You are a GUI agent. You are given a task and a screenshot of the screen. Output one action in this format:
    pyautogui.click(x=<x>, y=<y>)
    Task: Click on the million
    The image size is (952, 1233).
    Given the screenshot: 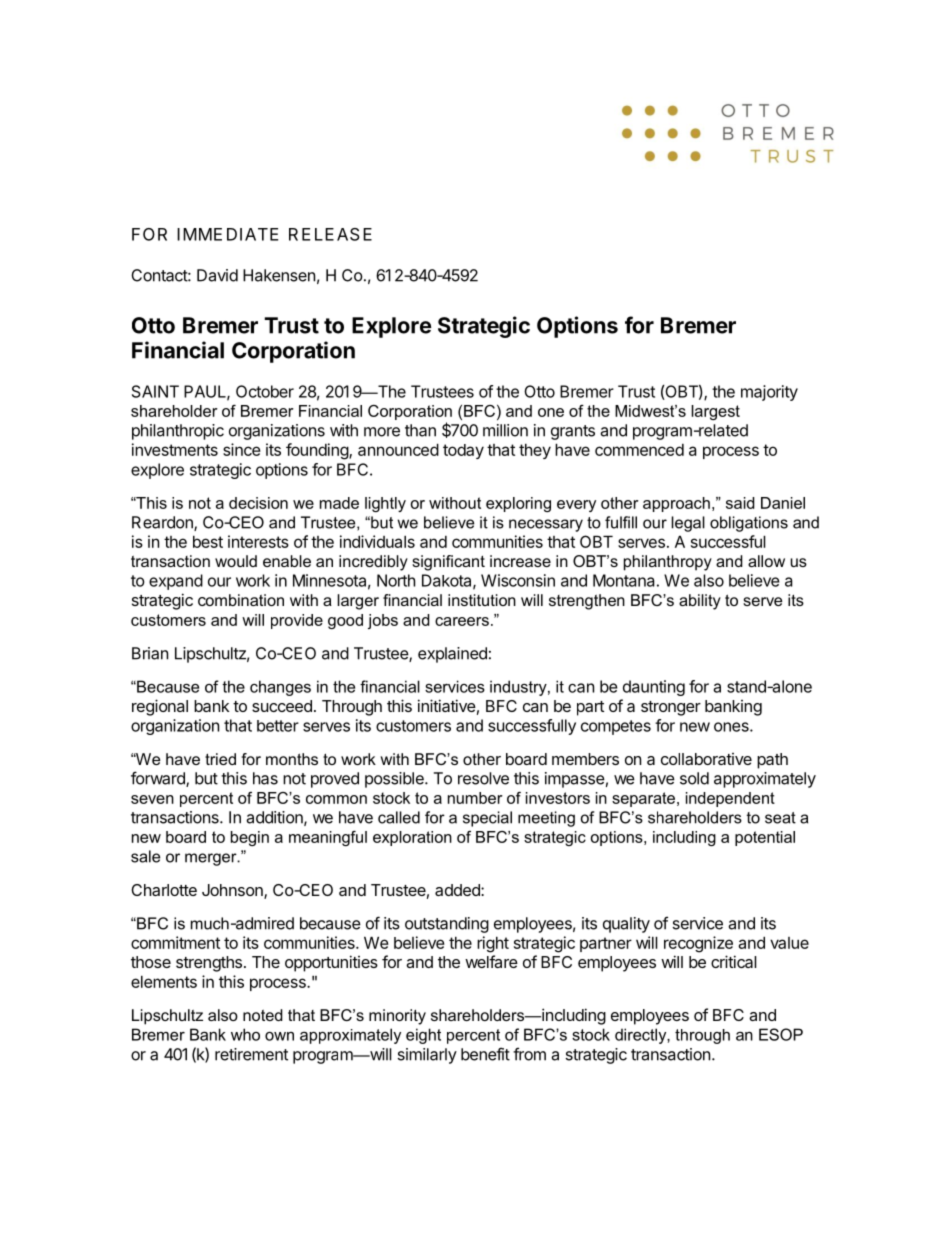 What is the action you would take?
    pyautogui.click(x=505, y=430)
